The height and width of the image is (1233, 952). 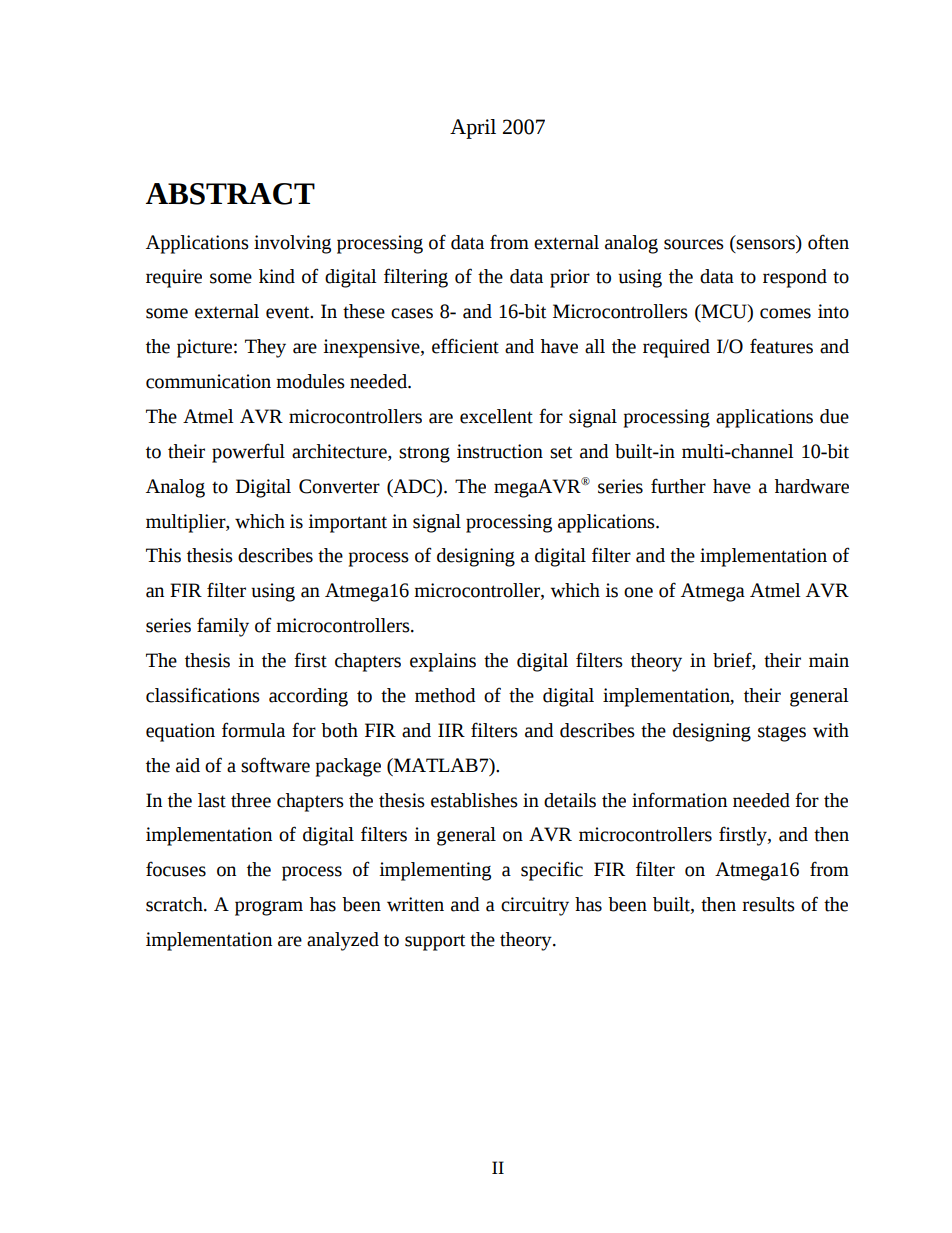 What do you see at coordinates (535, 906) in the image?
I see `circuitry` at bounding box center [535, 906].
